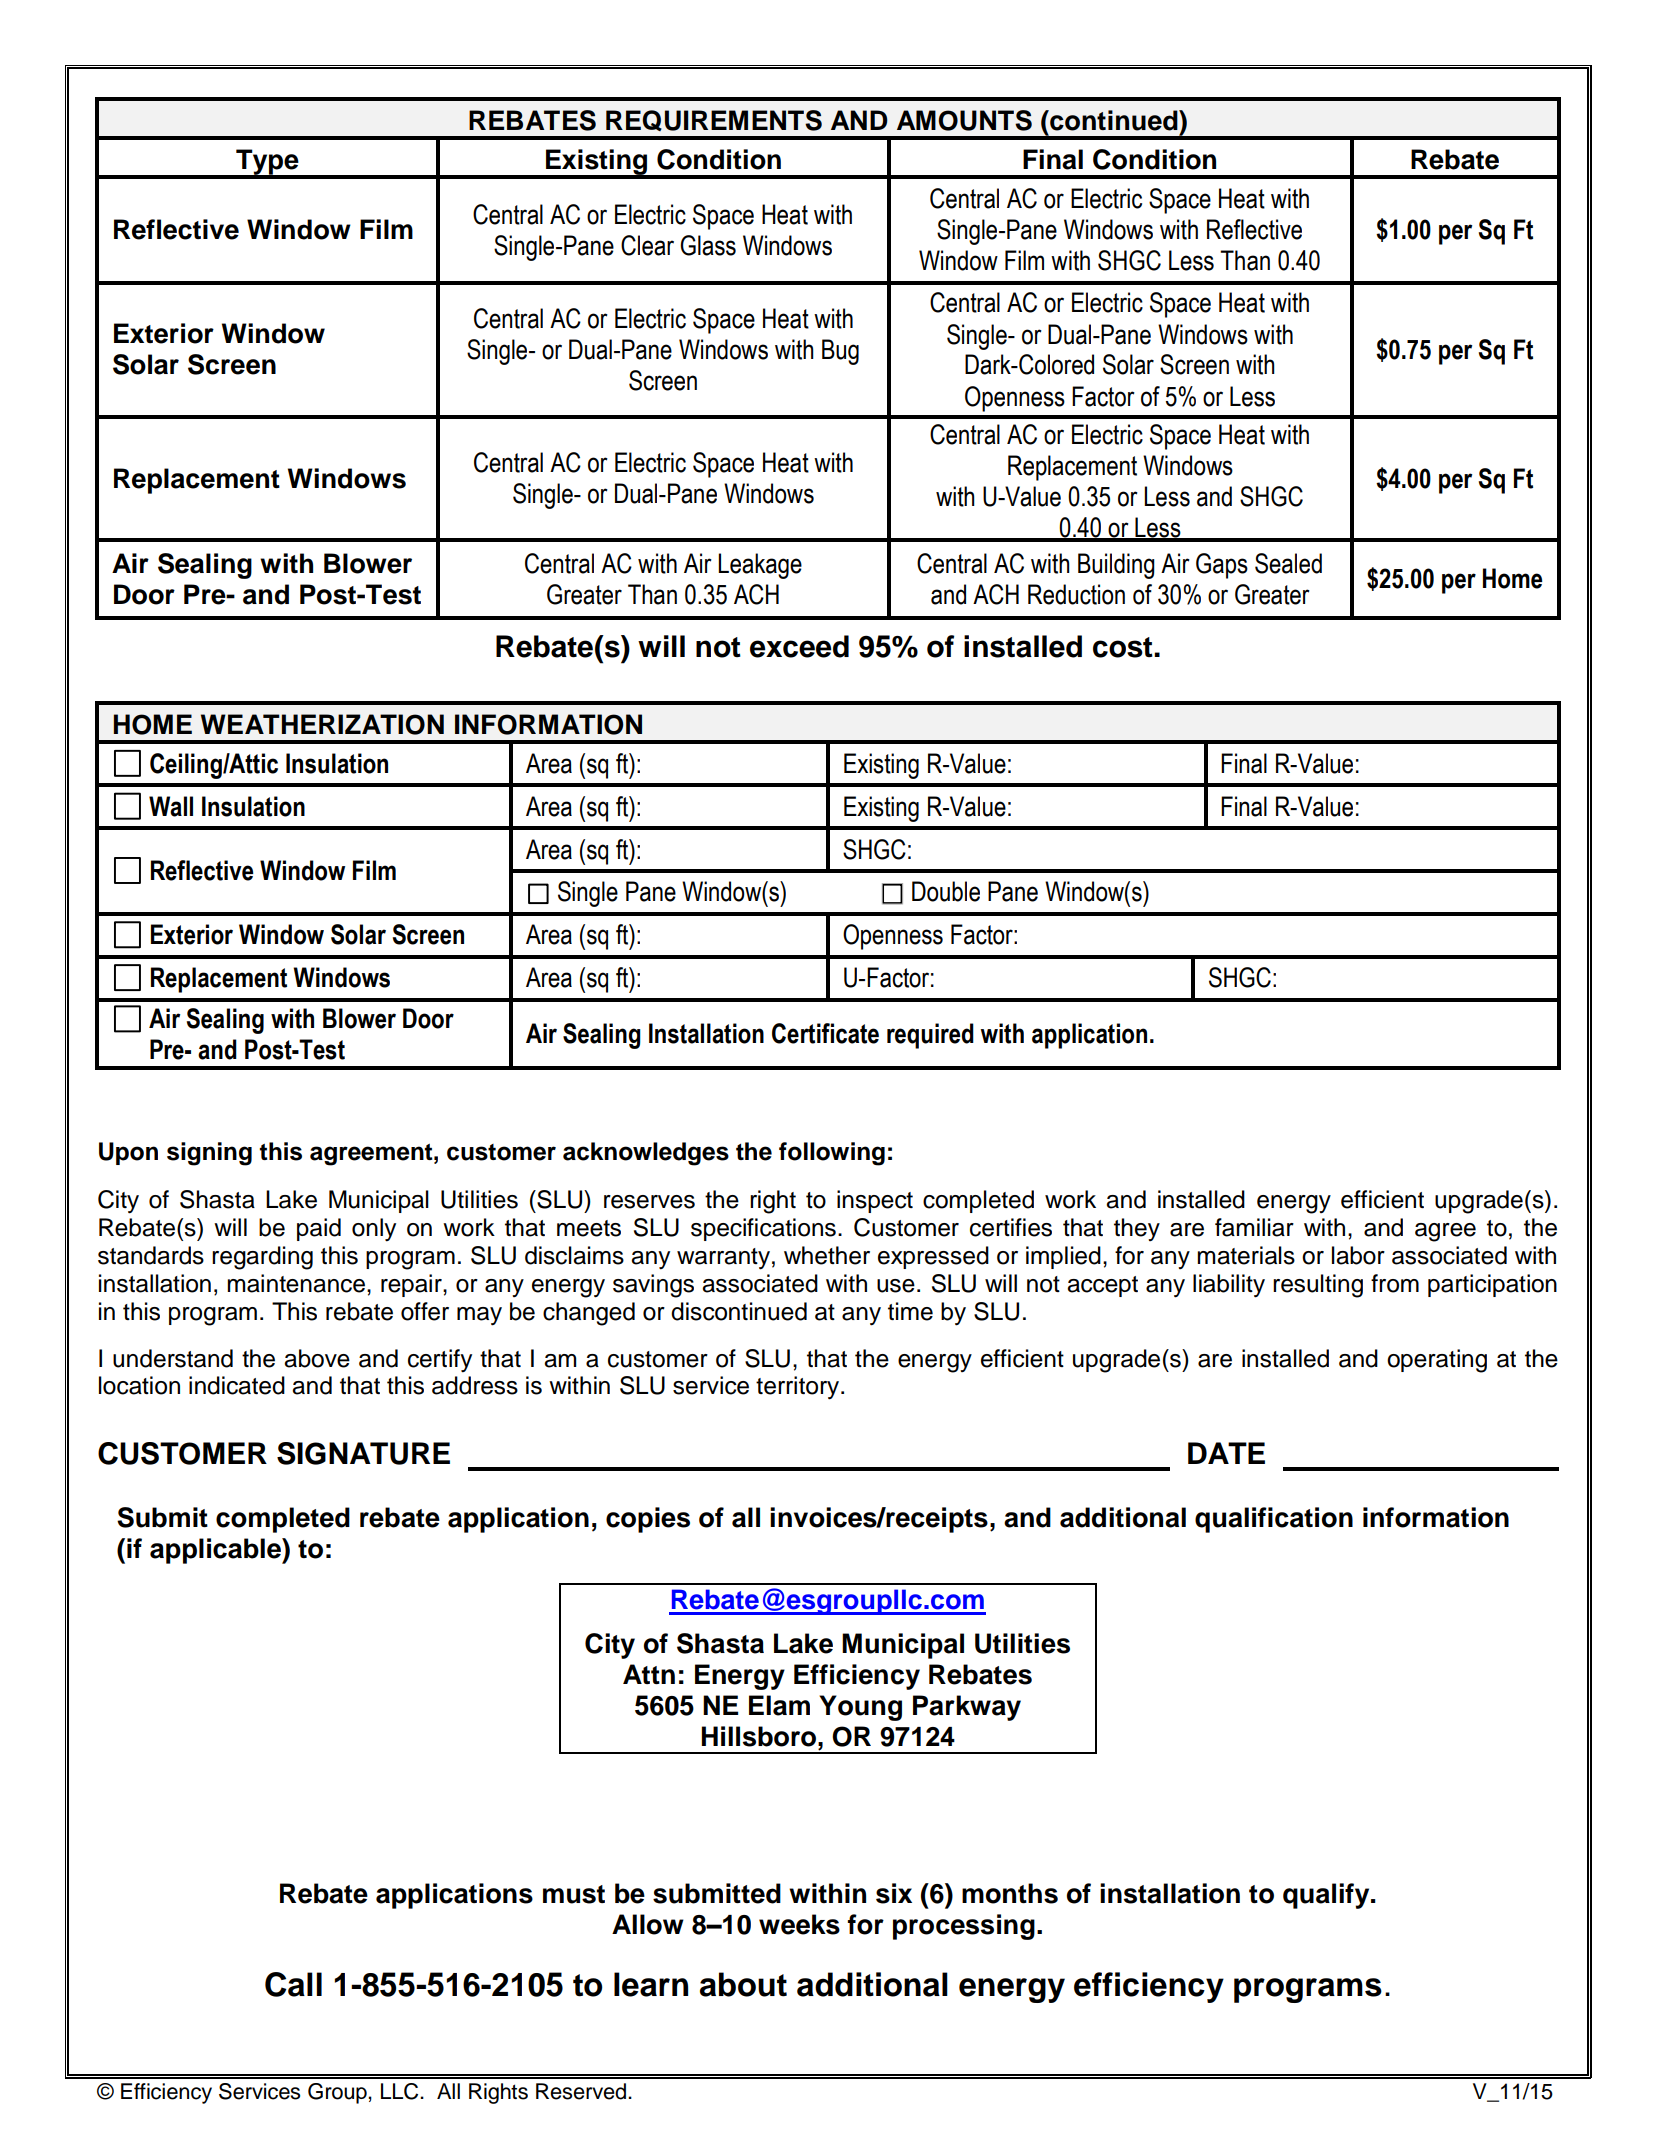  What do you see at coordinates (216, 1551) in the screenshot?
I see `applicable` at bounding box center [216, 1551].
